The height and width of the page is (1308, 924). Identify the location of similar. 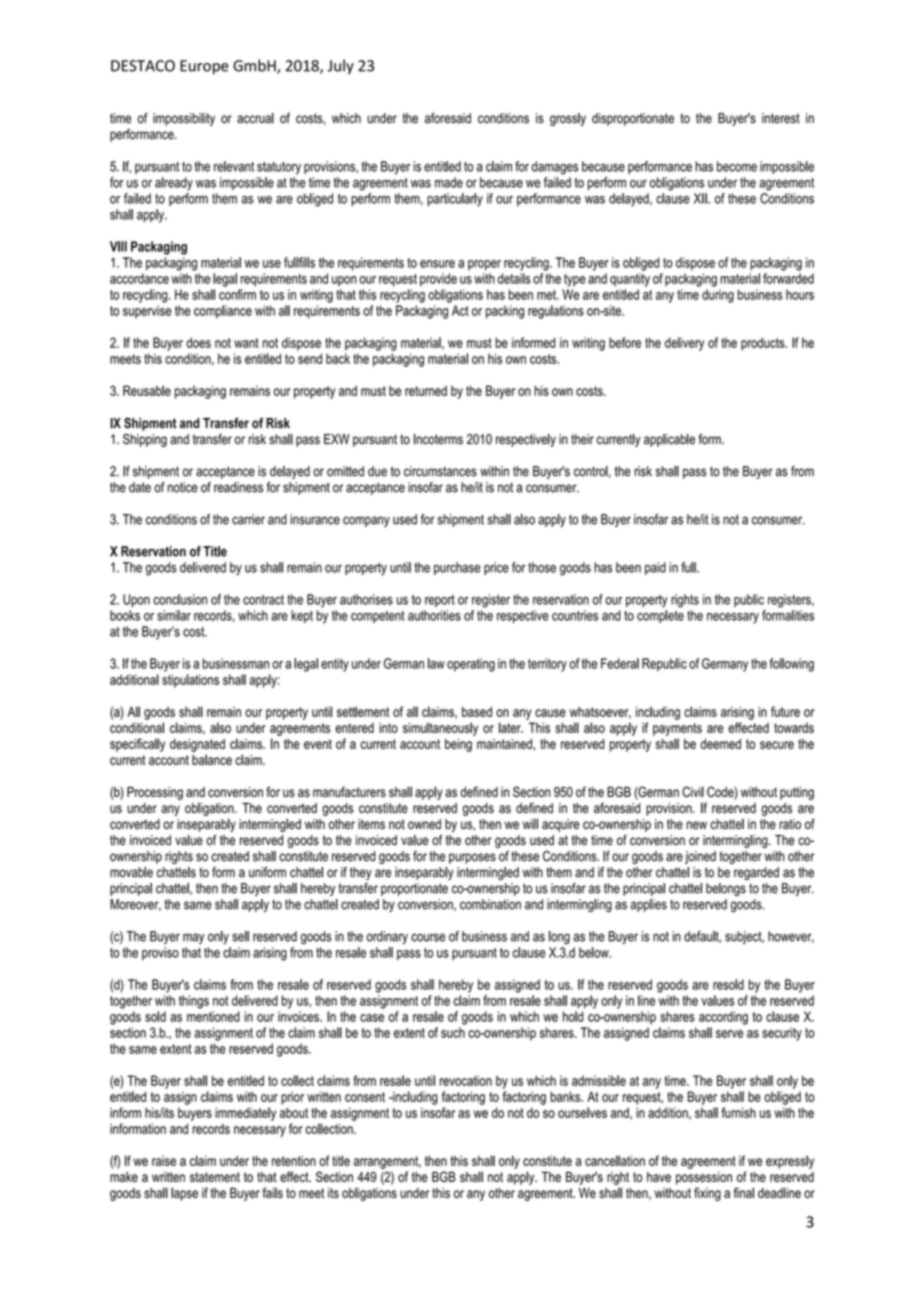
(174, 615).
